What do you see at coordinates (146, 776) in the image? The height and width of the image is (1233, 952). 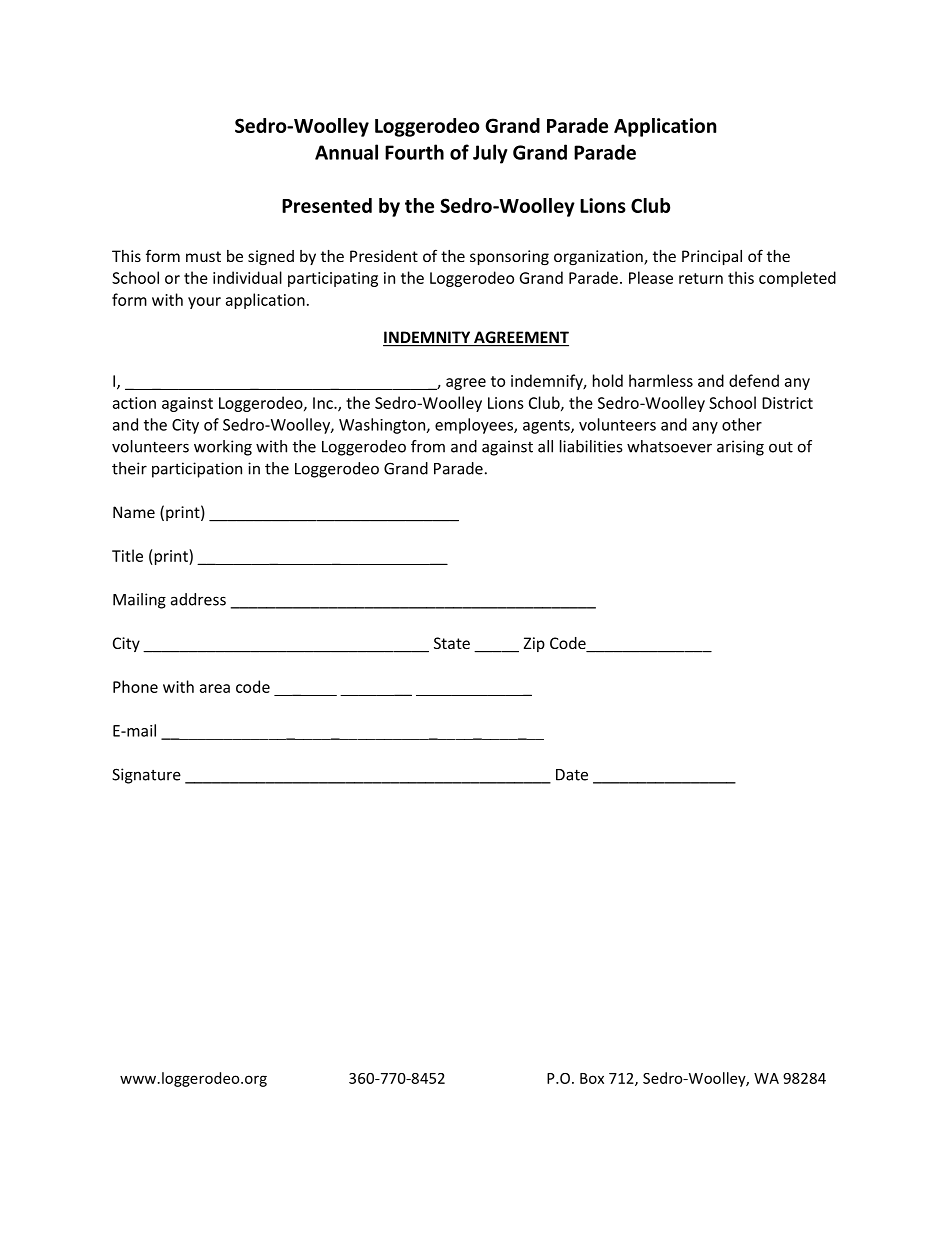 I see `Signature` at bounding box center [146, 776].
